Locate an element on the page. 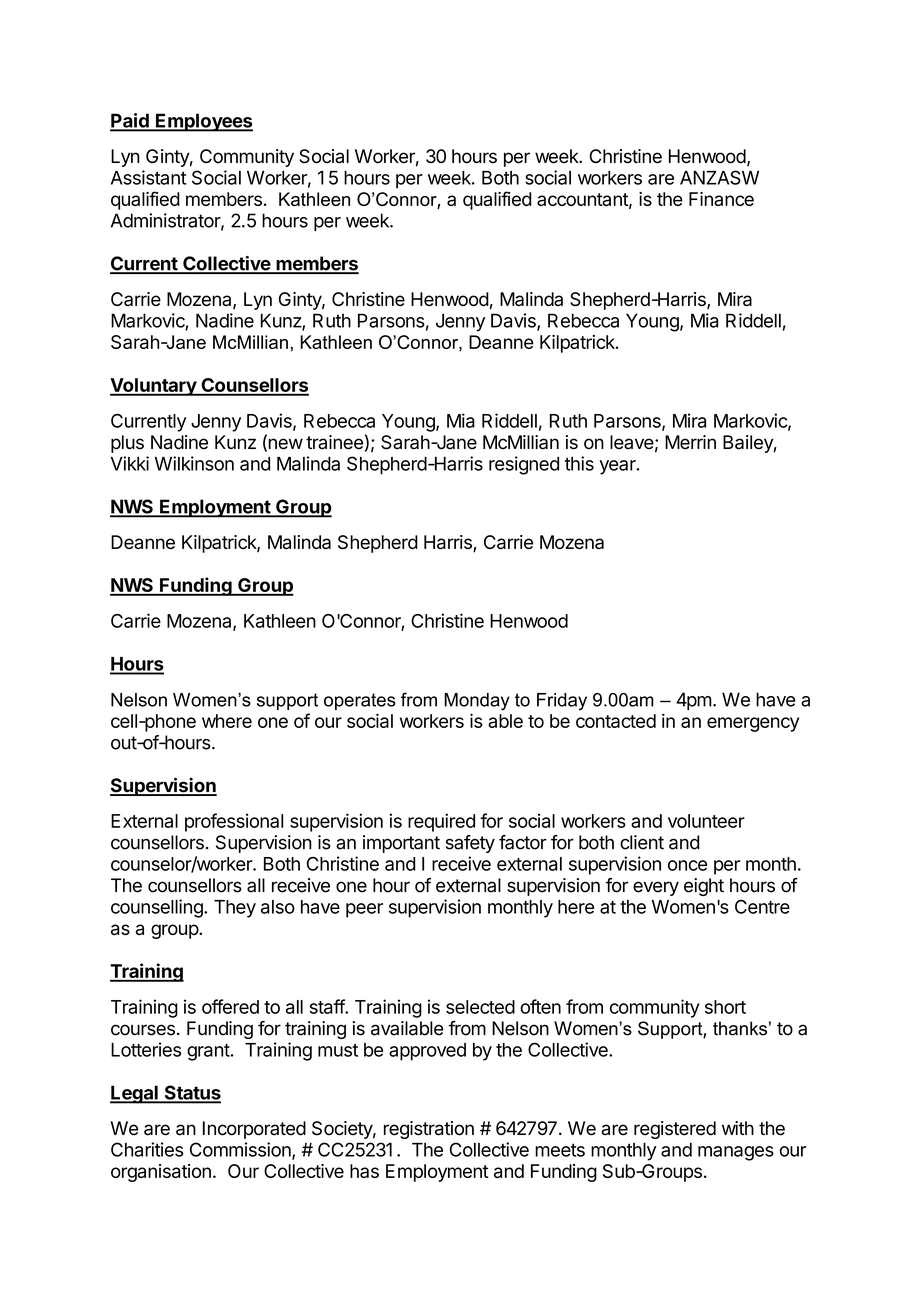 The image size is (924, 1308). operates is located at coordinates (360, 701).
